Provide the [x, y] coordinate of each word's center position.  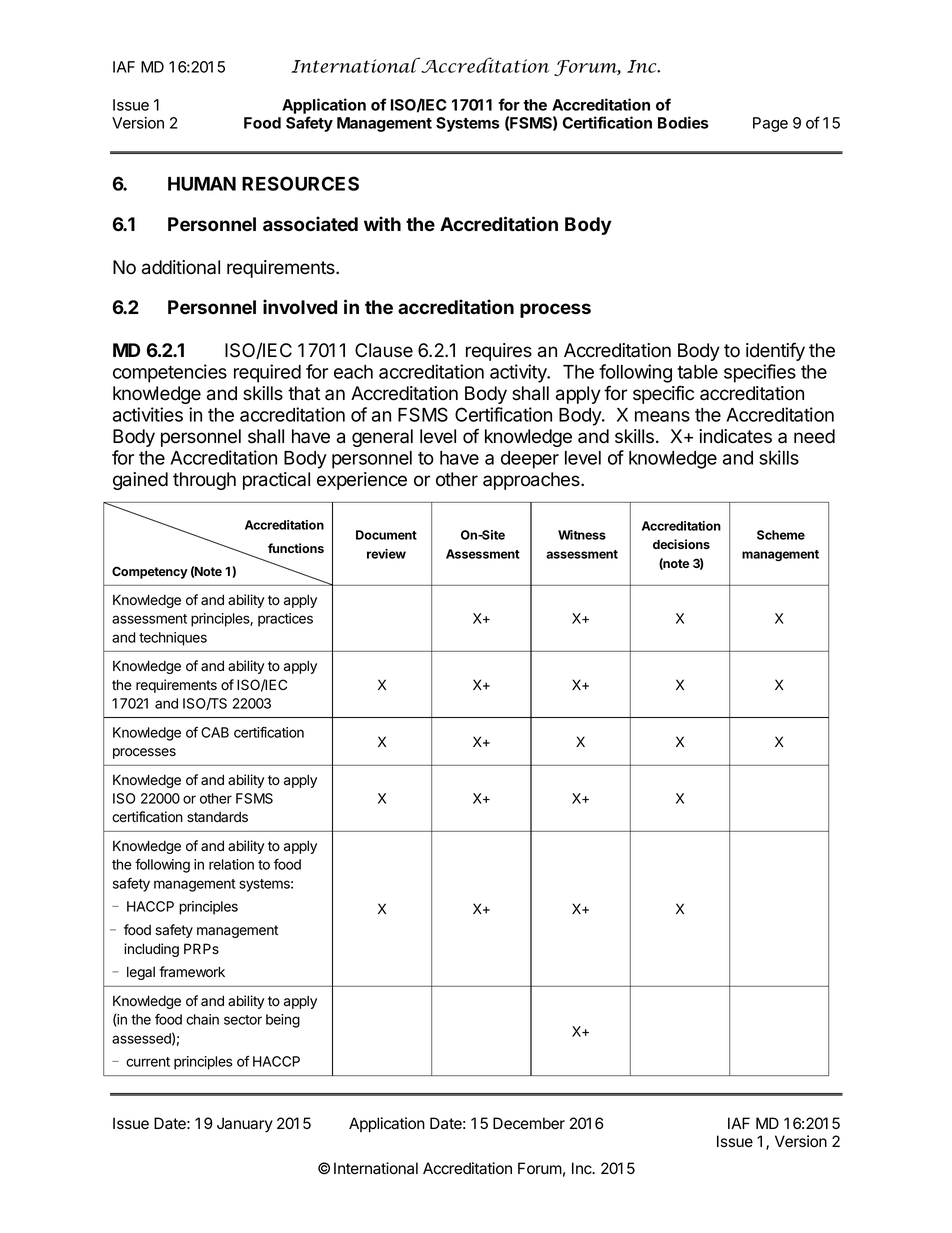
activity [519, 373]
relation [231, 864]
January [245, 1125]
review [386, 554]
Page [770, 124]
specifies [760, 373]
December [529, 1123]
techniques [173, 639]
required [267, 373]
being [283, 1021]
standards [217, 817]
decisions [681, 544]
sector [243, 1020]
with [382, 223]
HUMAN [202, 184]
